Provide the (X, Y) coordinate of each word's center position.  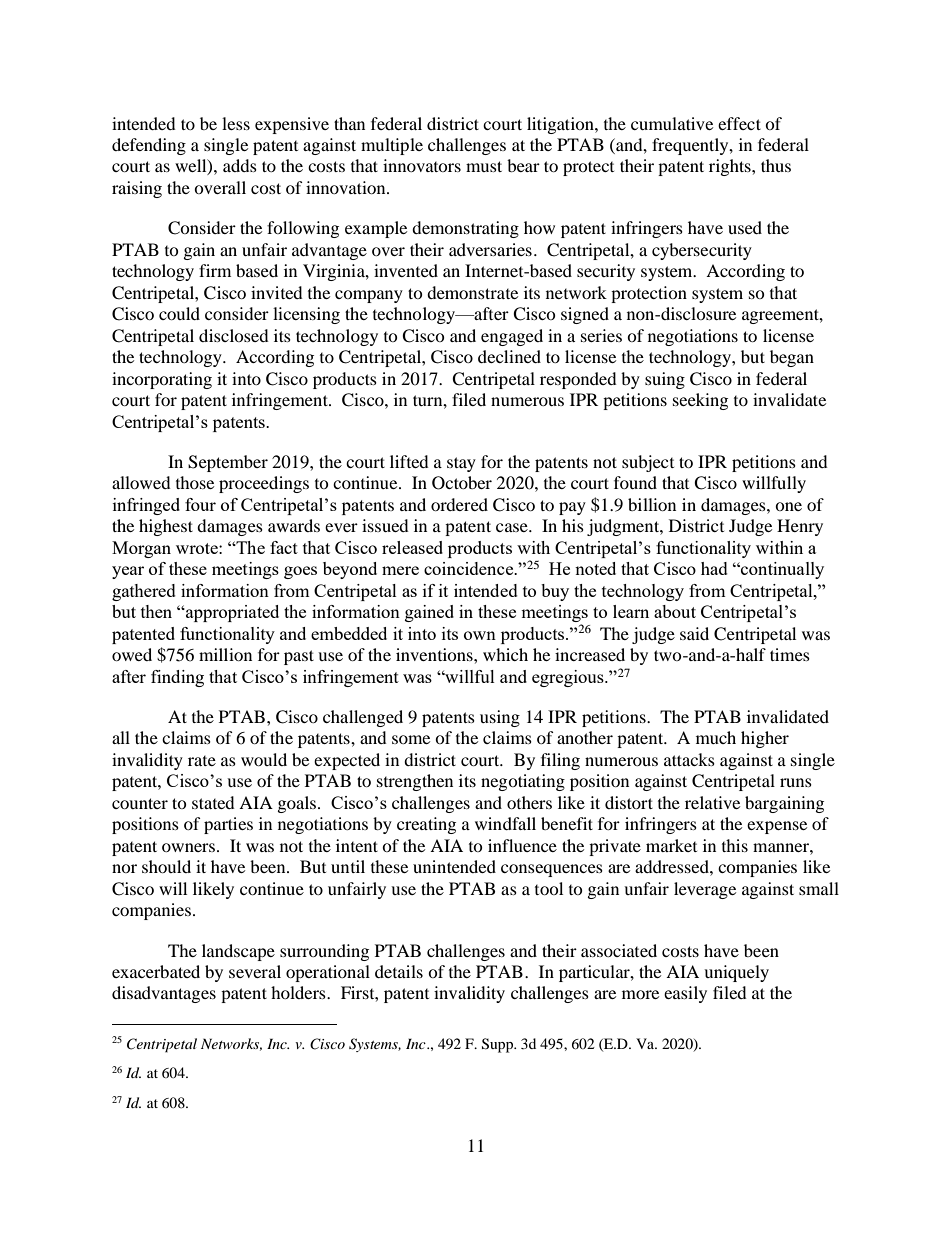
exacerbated (156, 971)
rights (731, 167)
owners (188, 847)
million (225, 654)
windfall (505, 823)
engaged (512, 337)
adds (240, 165)
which (505, 654)
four (200, 504)
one (788, 506)
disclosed (234, 335)
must (484, 166)
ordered (459, 504)
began (792, 358)
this (735, 845)
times (790, 654)
